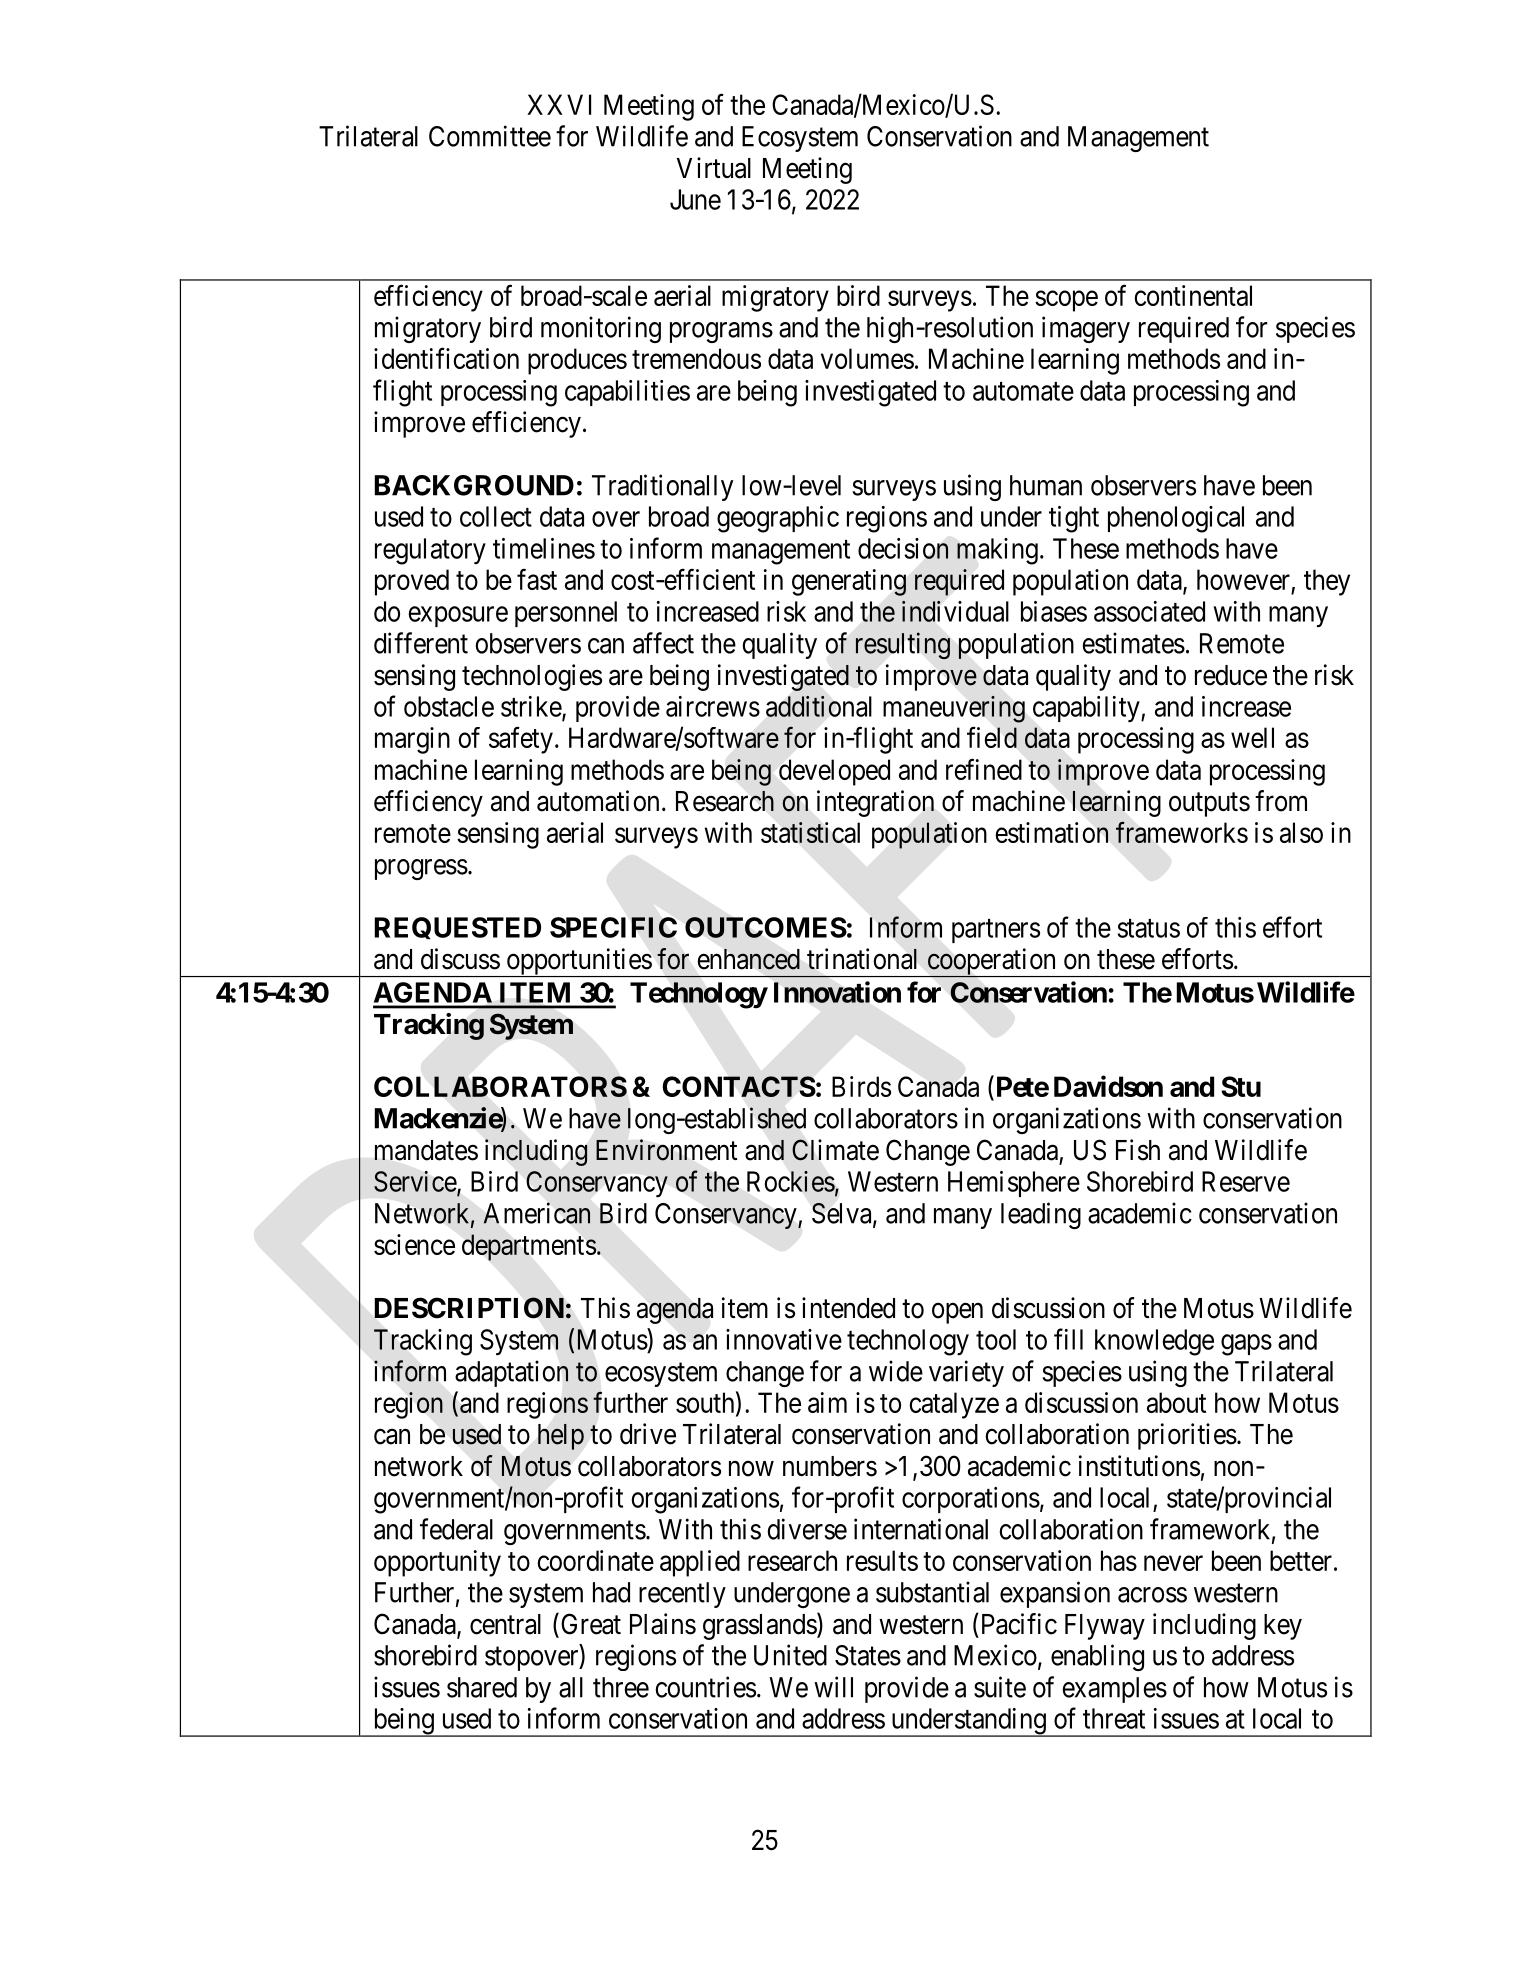  Describe the element at coordinates (1283, 1627) in the page. I see `key` at that location.
